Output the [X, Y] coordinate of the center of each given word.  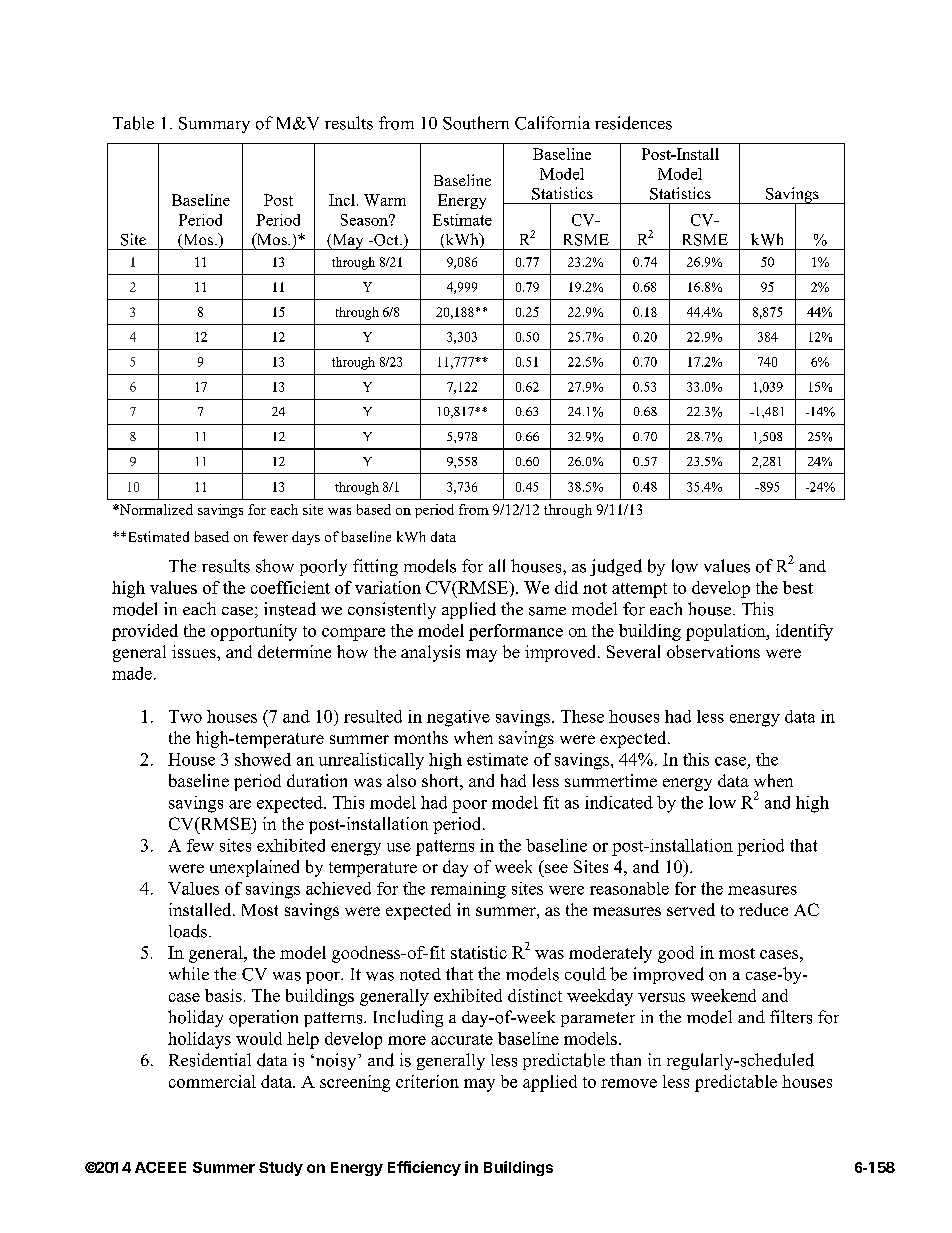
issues [195, 651]
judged [616, 567]
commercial [212, 1081]
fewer [270, 536]
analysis [430, 653]
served [691, 909]
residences [633, 123]
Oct [386, 240]
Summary [214, 125]
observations [713, 651]
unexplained [254, 868]
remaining [468, 890]
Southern [476, 123]
